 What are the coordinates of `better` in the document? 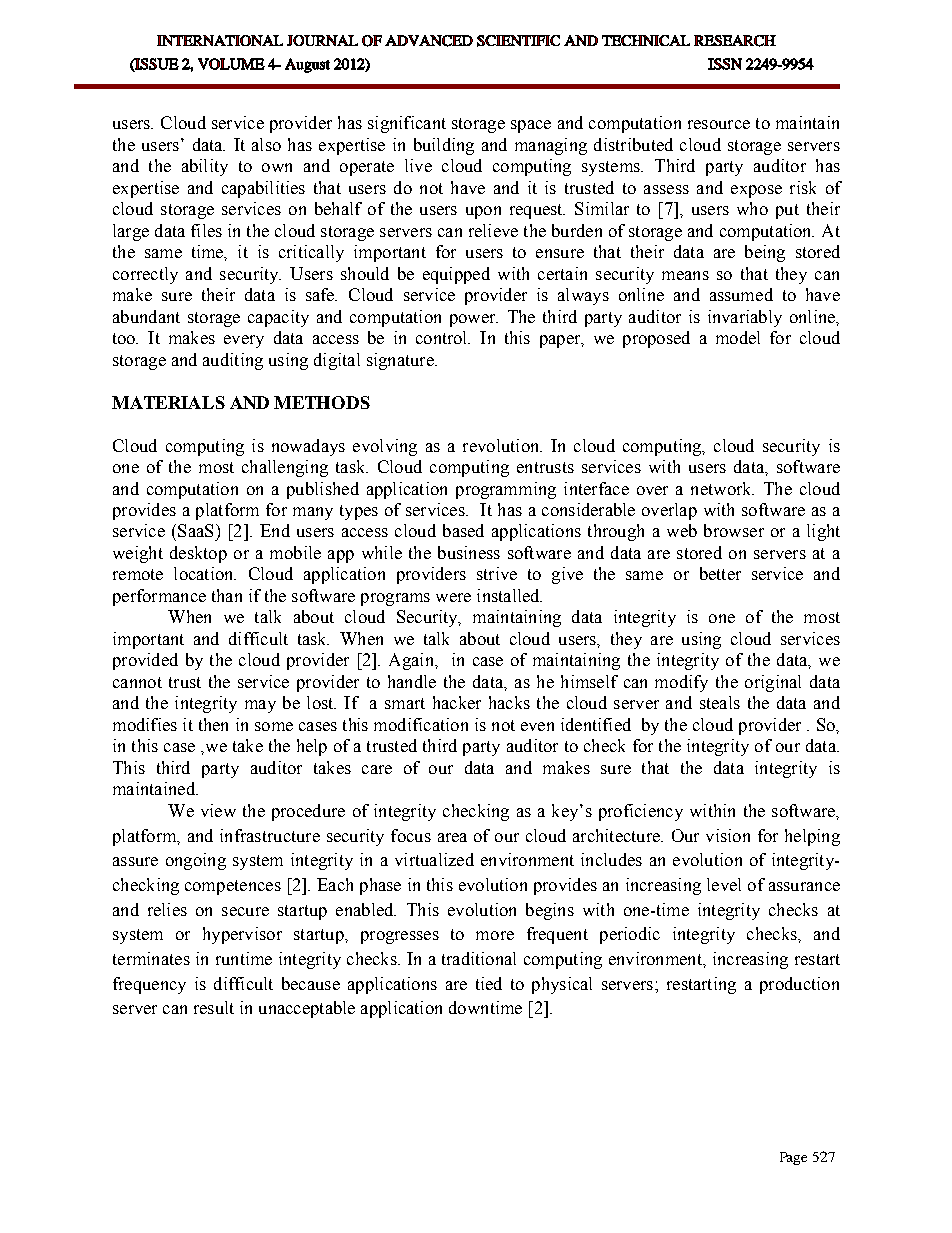 It's located at (720, 573).
